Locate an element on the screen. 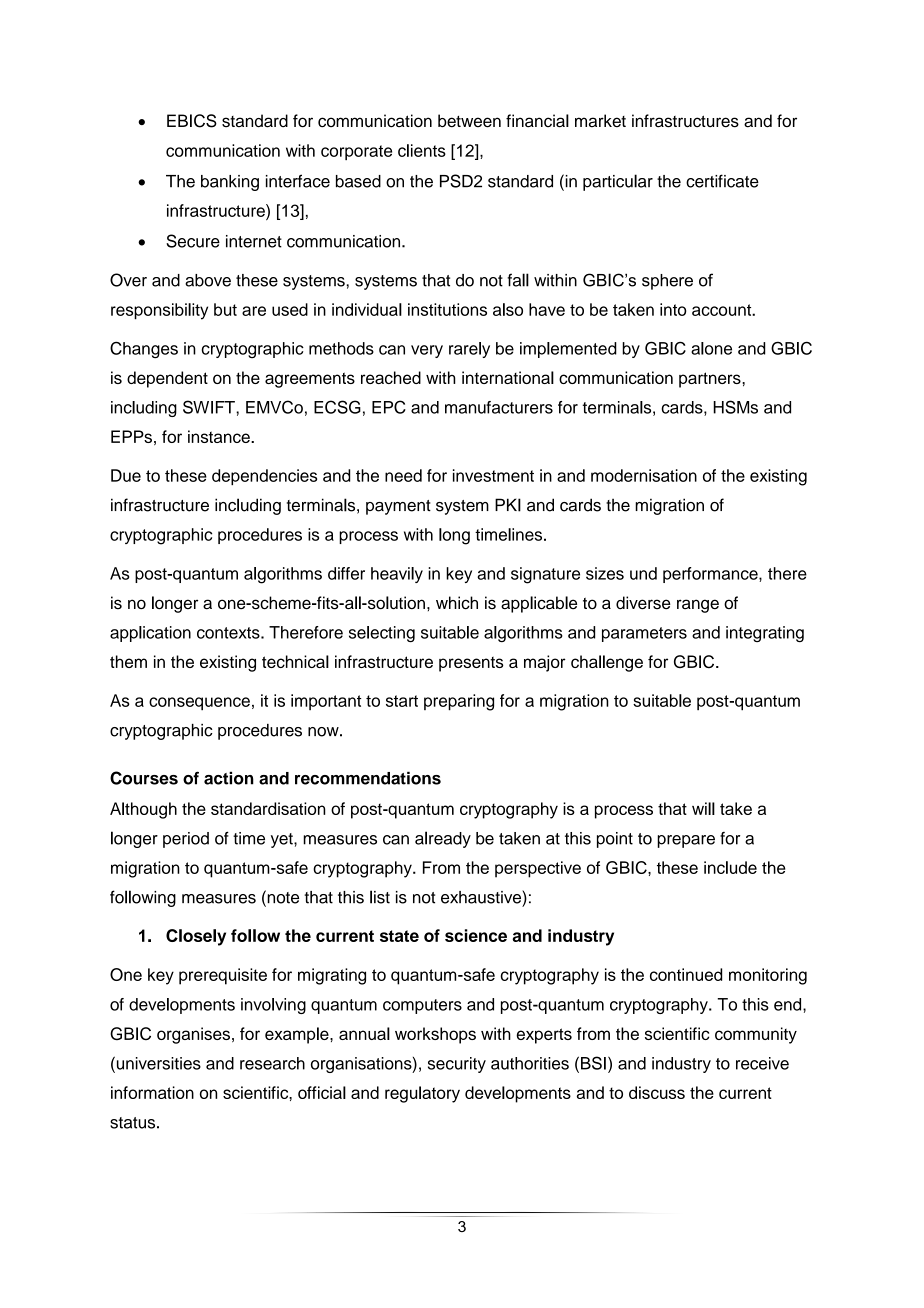 The width and height of the screenshot is (924, 1308). banking is located at coordinates (230, 183).
